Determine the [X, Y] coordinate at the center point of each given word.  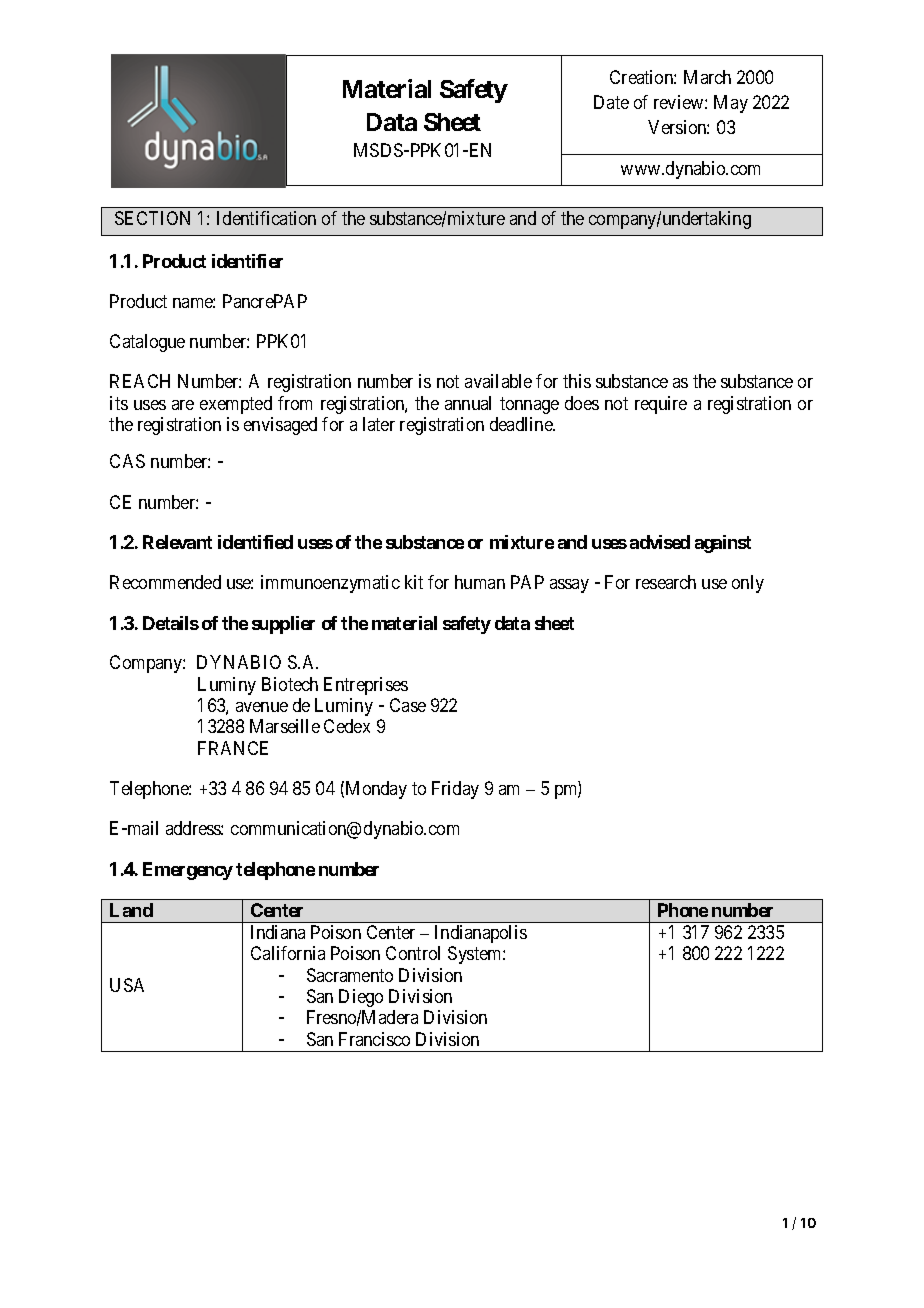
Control [413, 953]
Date [611, 102]
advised [660, 542]
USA [127, 985]
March [707, 77]
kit [414, 582]
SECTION [152, 218]
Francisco [374, 1039]
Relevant [177, 542]
